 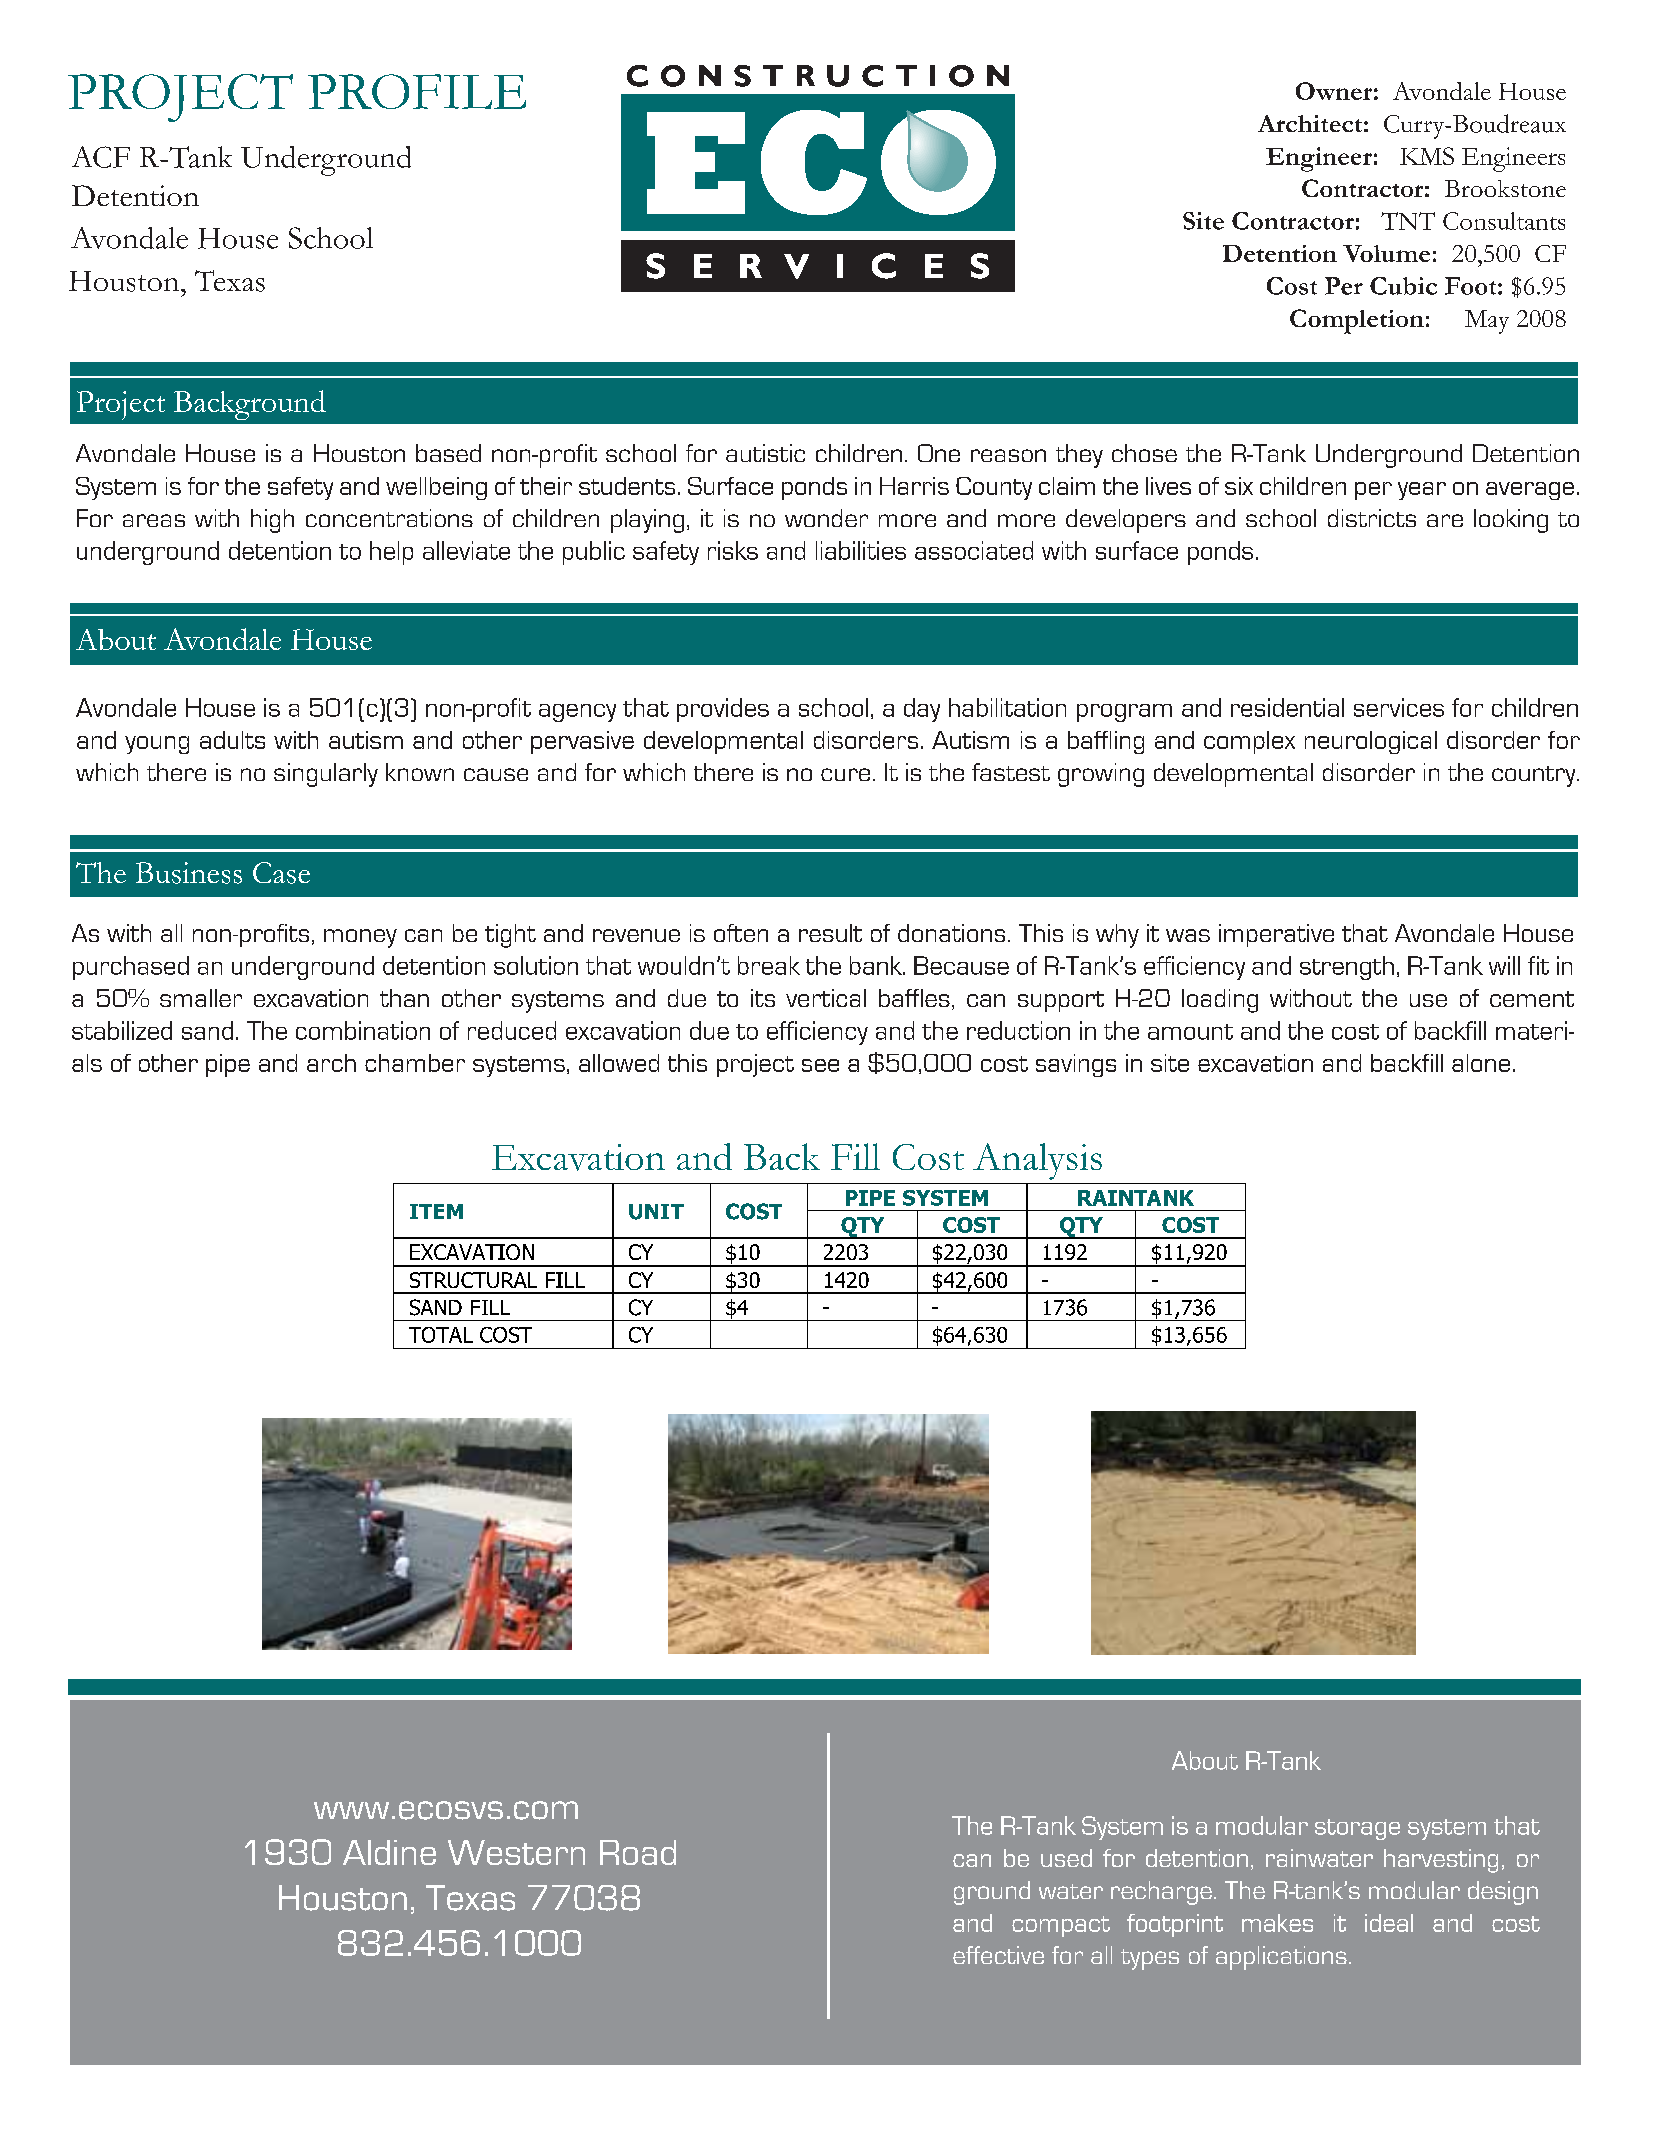 I want to click on strength, so click(x=1347, y=968).
